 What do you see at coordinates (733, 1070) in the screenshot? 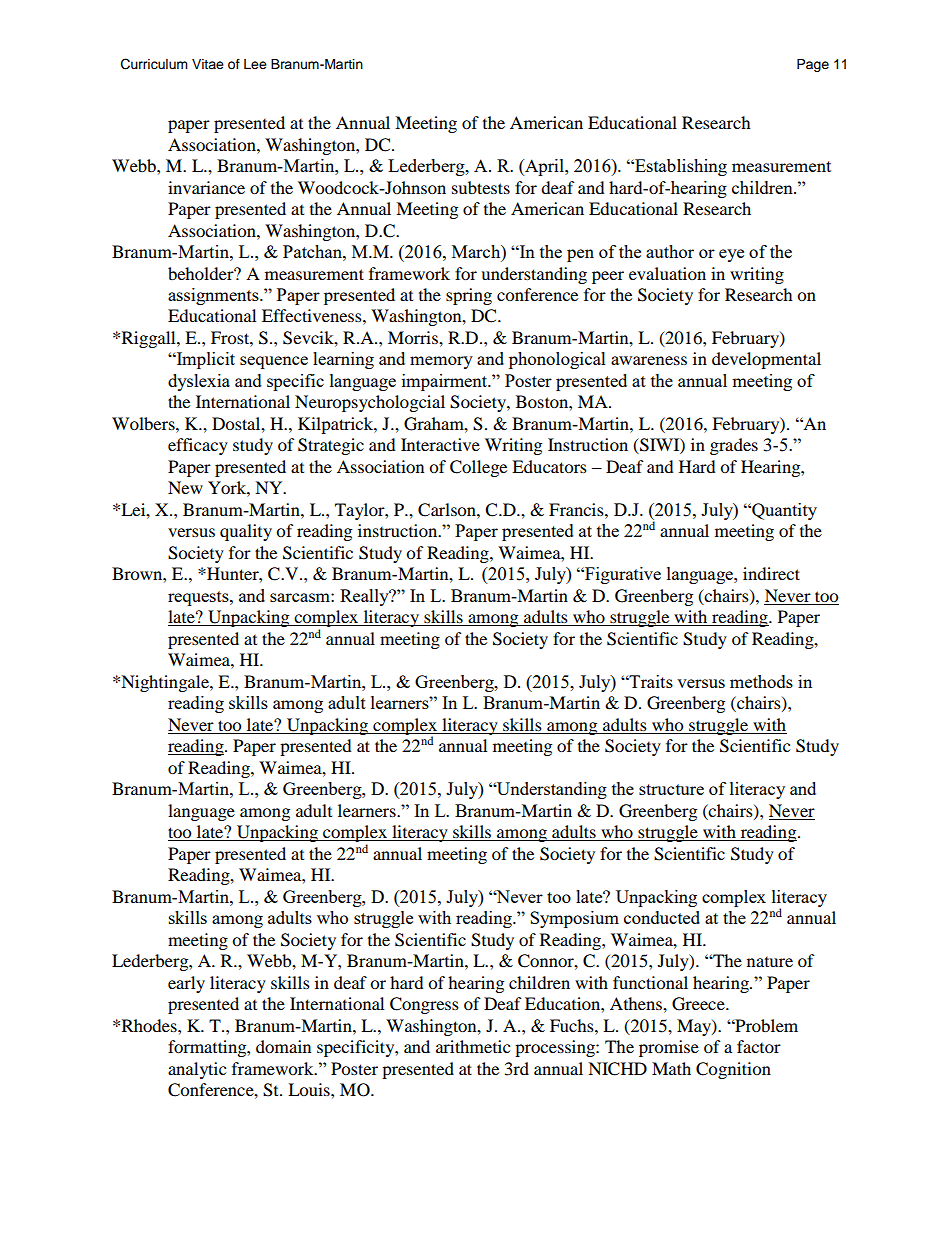
I see `Cognition` at bounding box center [733, 1070].
